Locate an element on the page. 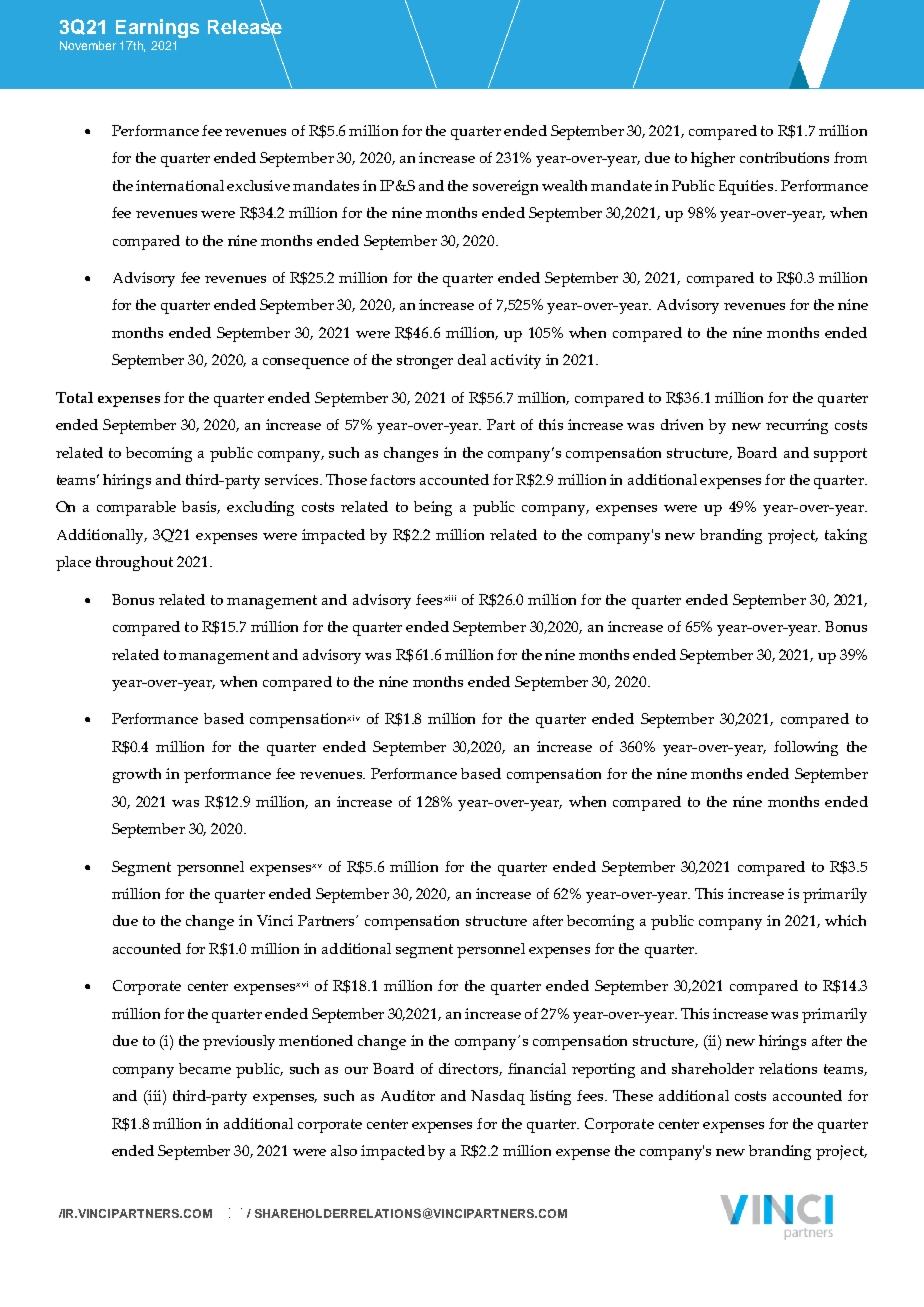  being is located at coordinates (433, 508).
